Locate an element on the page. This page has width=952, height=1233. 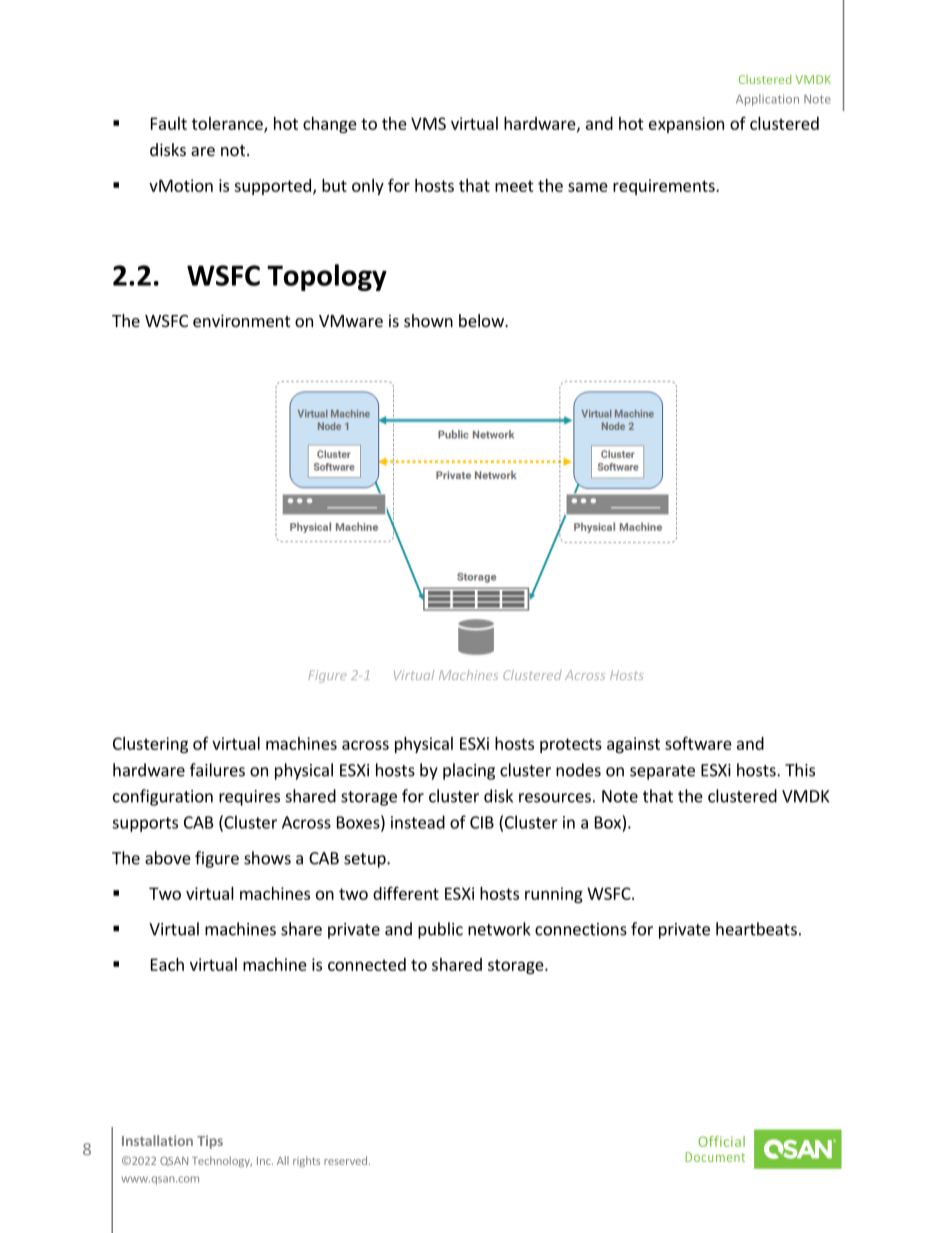
network is located at coordinates (499, 929).
